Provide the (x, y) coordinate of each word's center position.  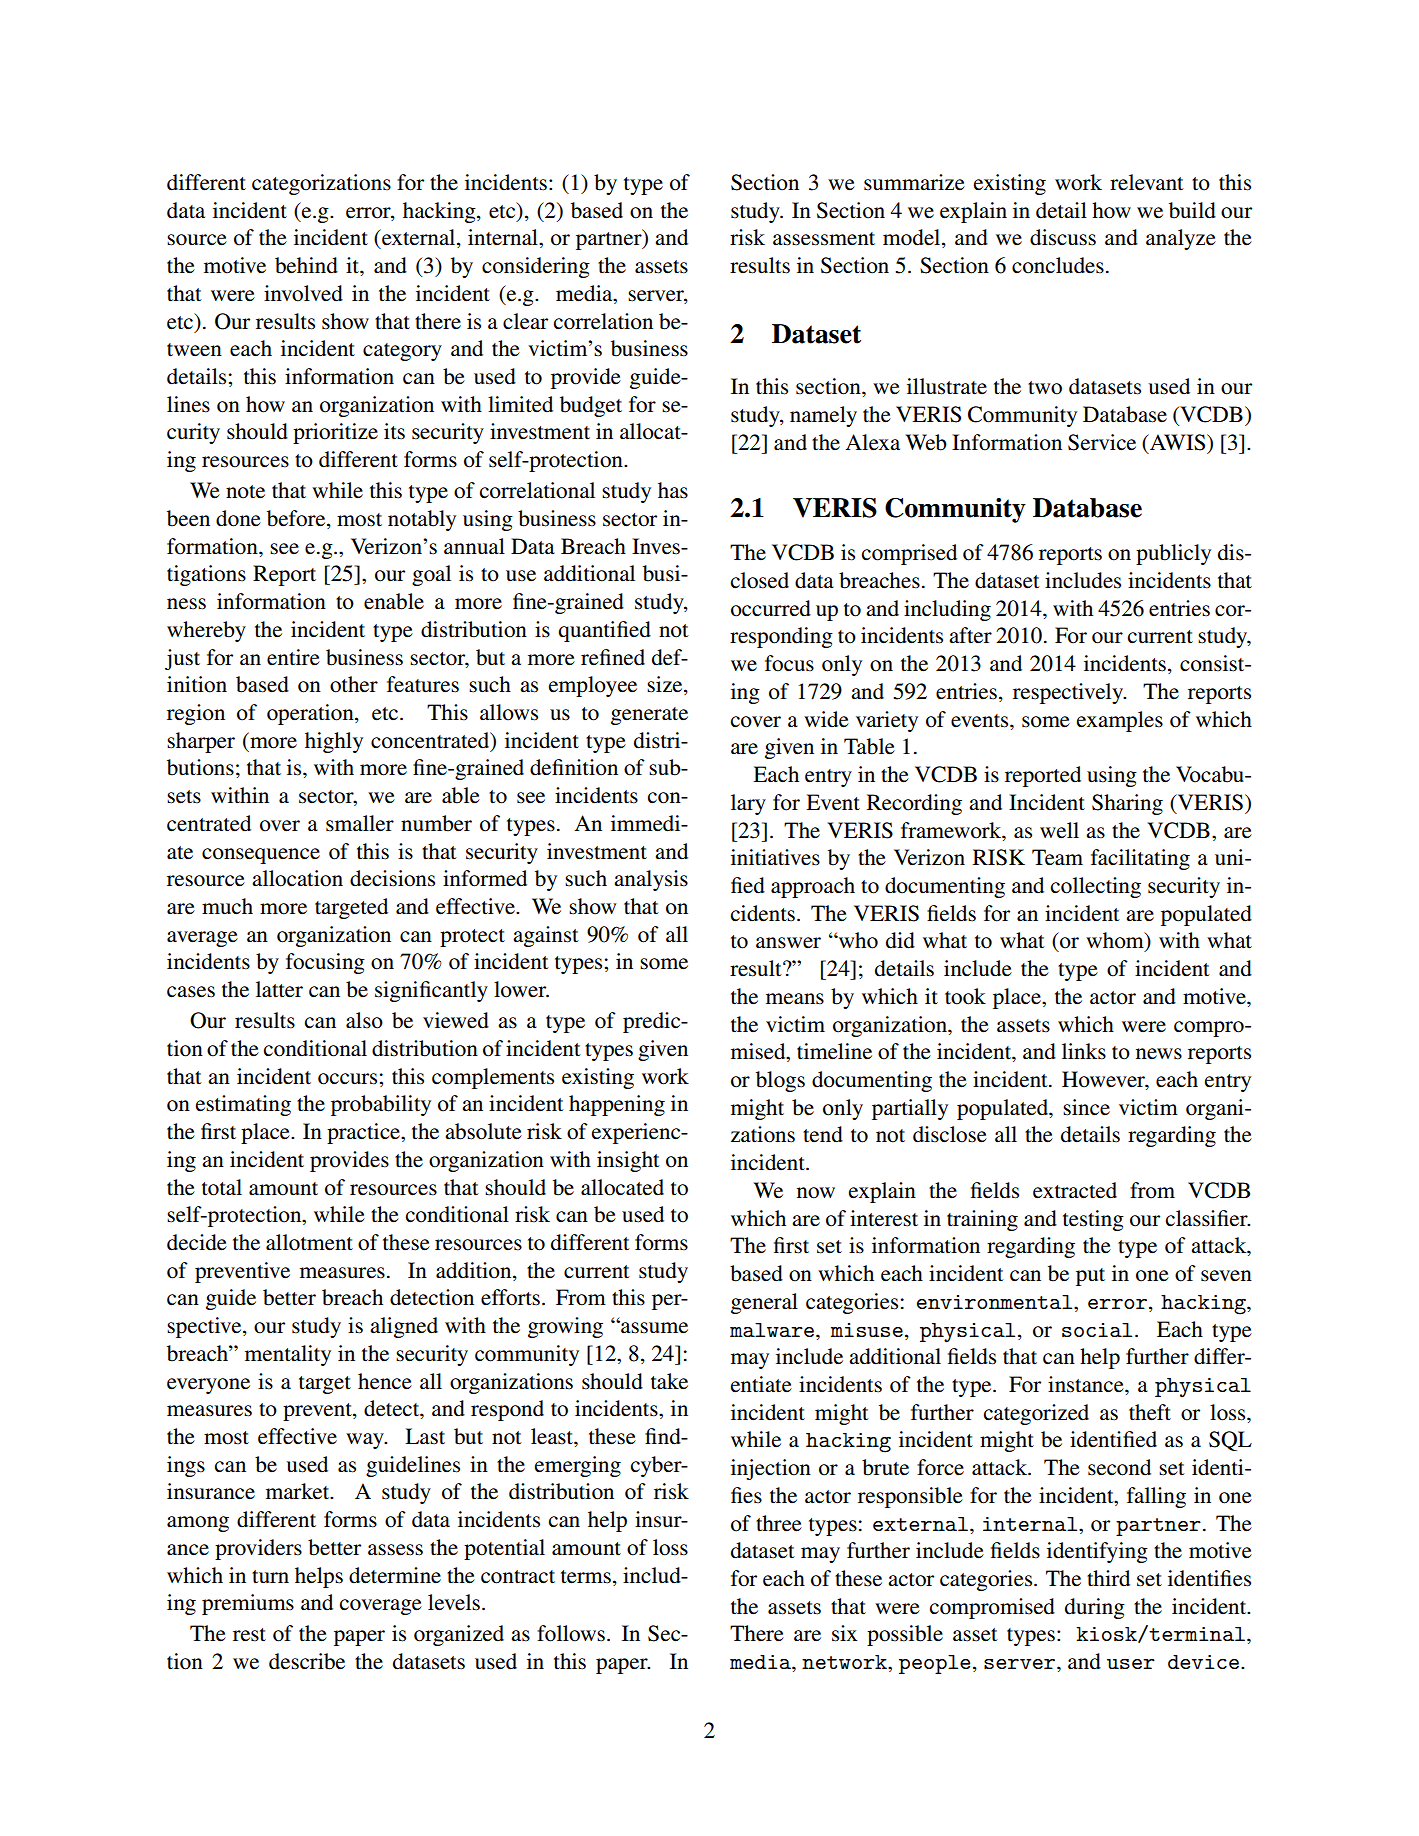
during (1095, 1608)
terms (586, 1577)
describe (307, 1661)
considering (536, 267)
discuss (1063, 237)
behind (306, 265)
